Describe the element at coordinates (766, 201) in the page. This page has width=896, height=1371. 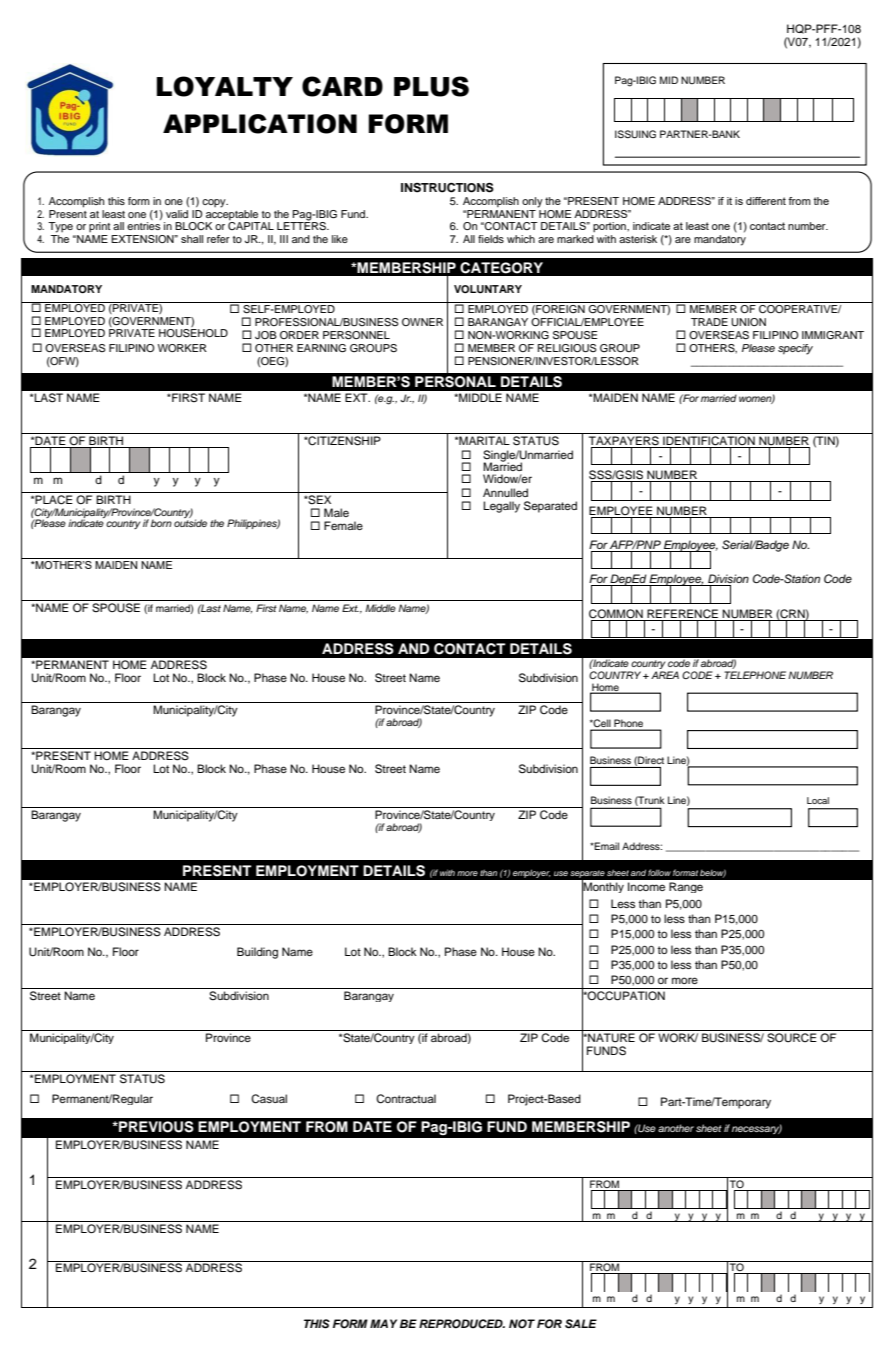
I see `different` at that location.
